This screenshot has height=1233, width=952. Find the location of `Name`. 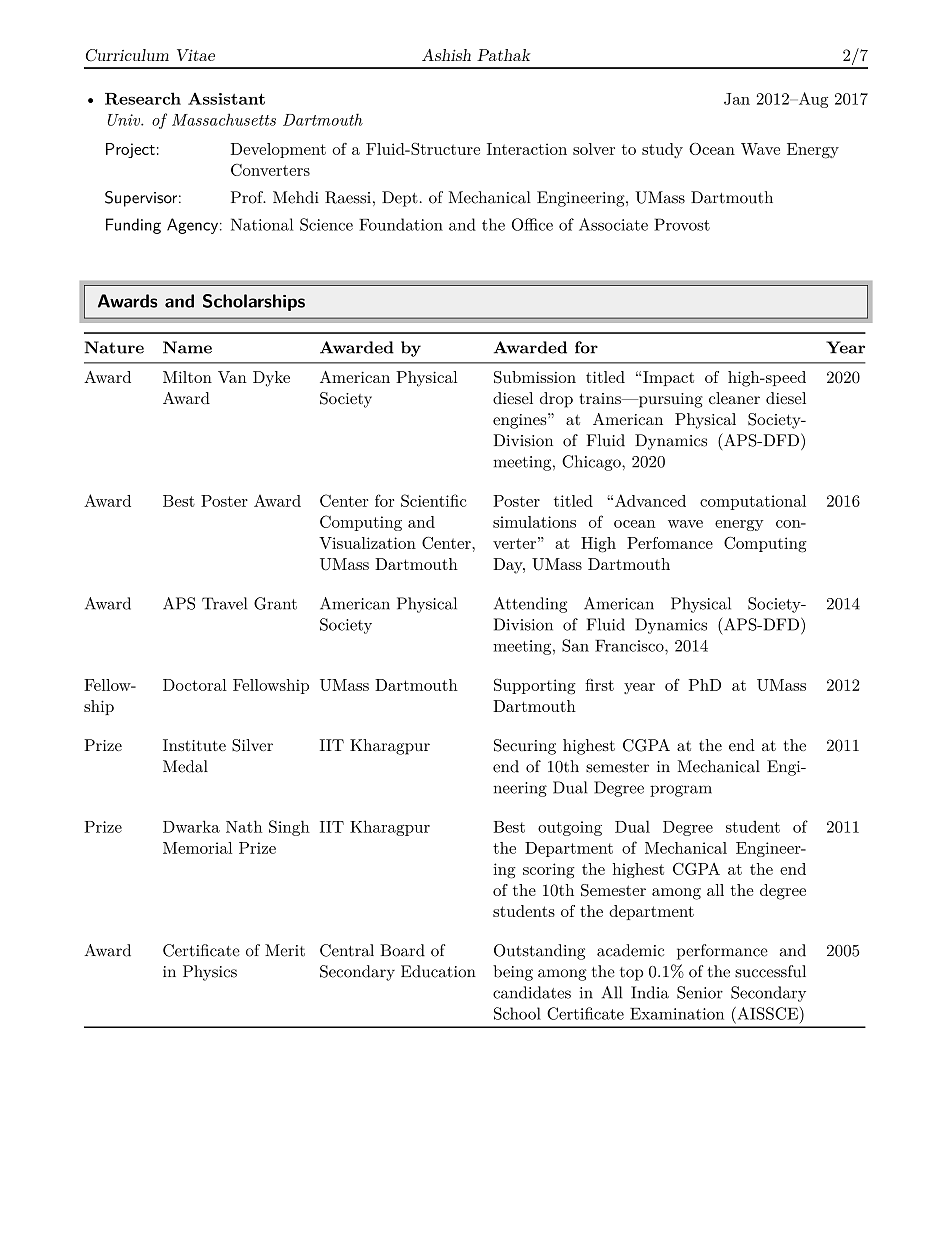

Name is located at coordinates (187, 347).
